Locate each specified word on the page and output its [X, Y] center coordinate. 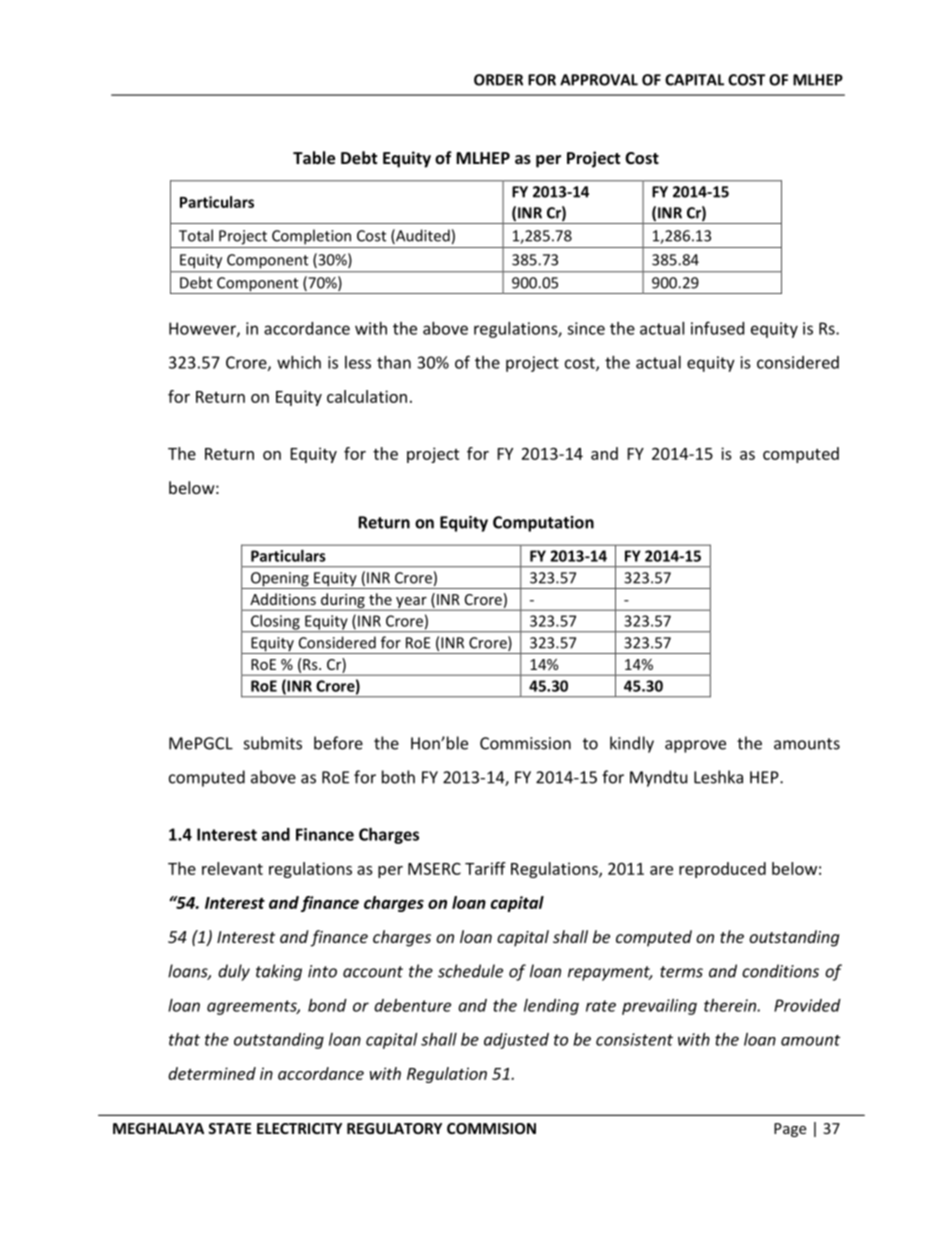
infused [717, 328]
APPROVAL [599, 80]
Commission [525, 743]
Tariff [485, 868]
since [586, 328]
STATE [229, 1128]
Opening [279, 580]
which [299, 362]
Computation [543, 524]
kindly [632, 744]
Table [314, 157]
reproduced [722, 870]
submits [273, 743]
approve [695, 746]
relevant [232, 868]
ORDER [498, 80]
